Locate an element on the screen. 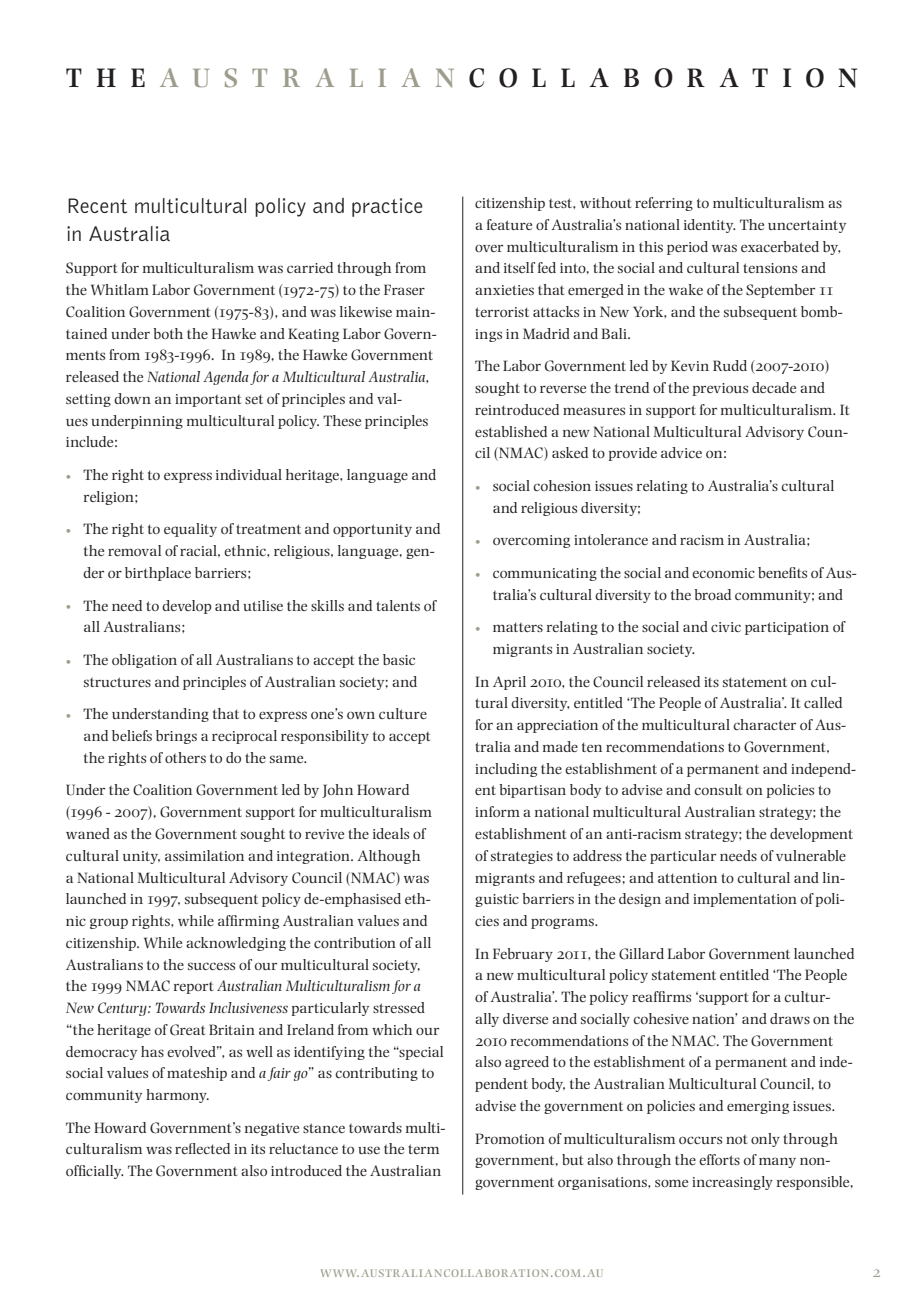 The width and height of the screenshot is (924, 1308). important is located at coordinates (208, 400).
